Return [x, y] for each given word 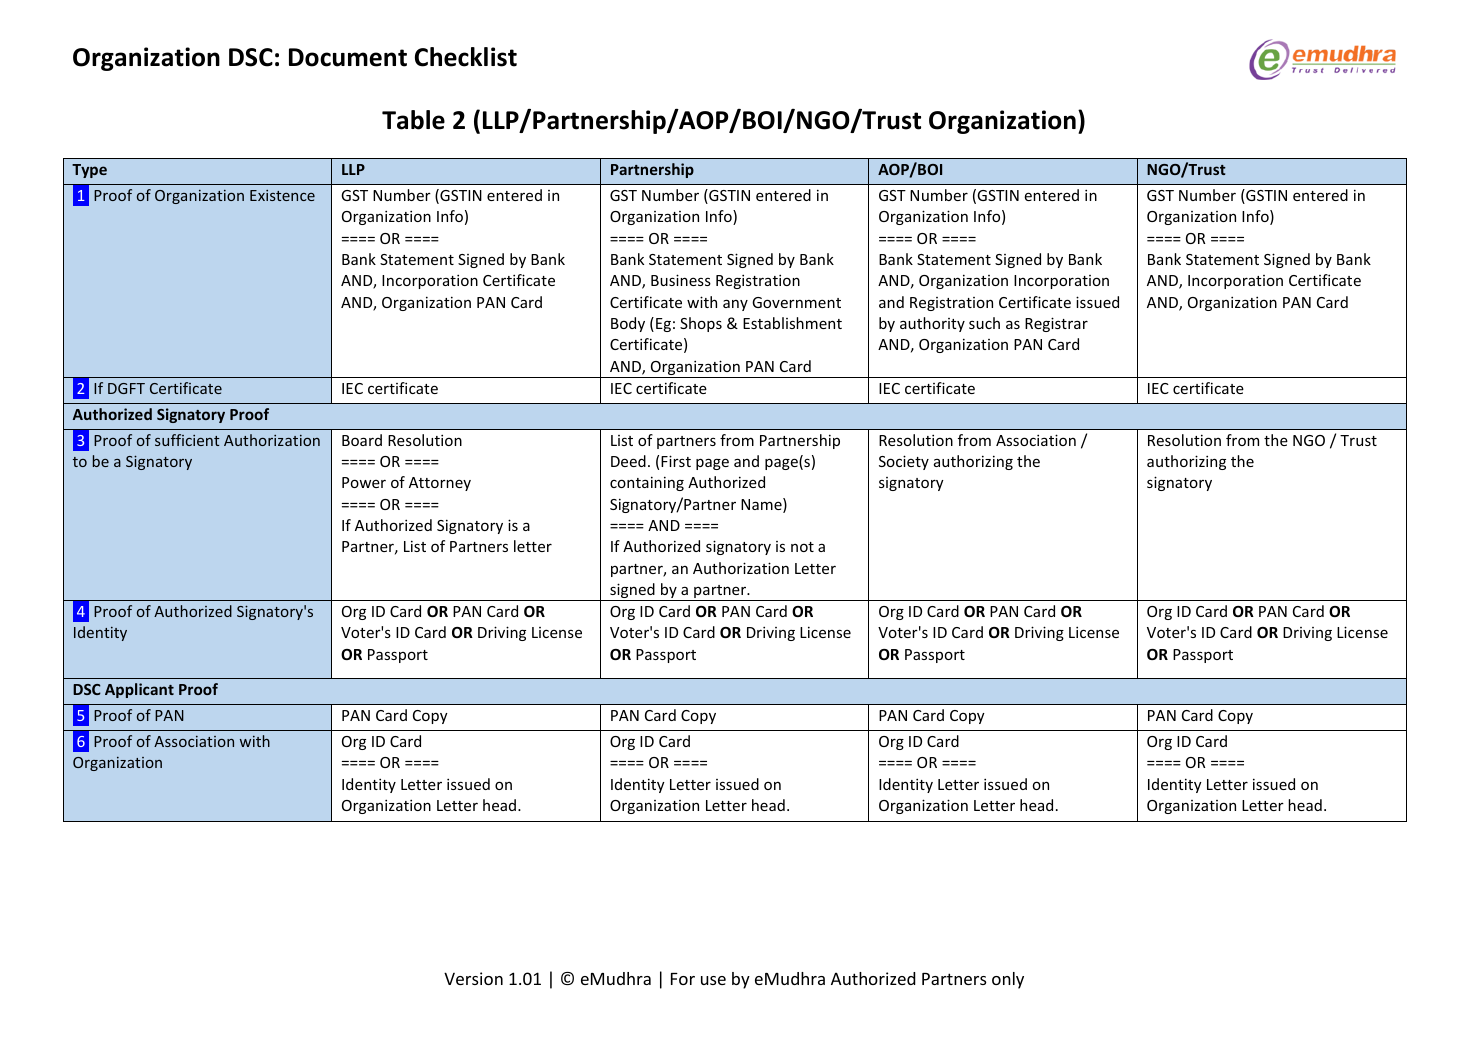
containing [647, 483]
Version [473, 978]
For [683, 979]
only [1008, 980]
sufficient [187, 440]
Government [796, 302]
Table [413, 120]
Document [348, 57]
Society [904, 462]
